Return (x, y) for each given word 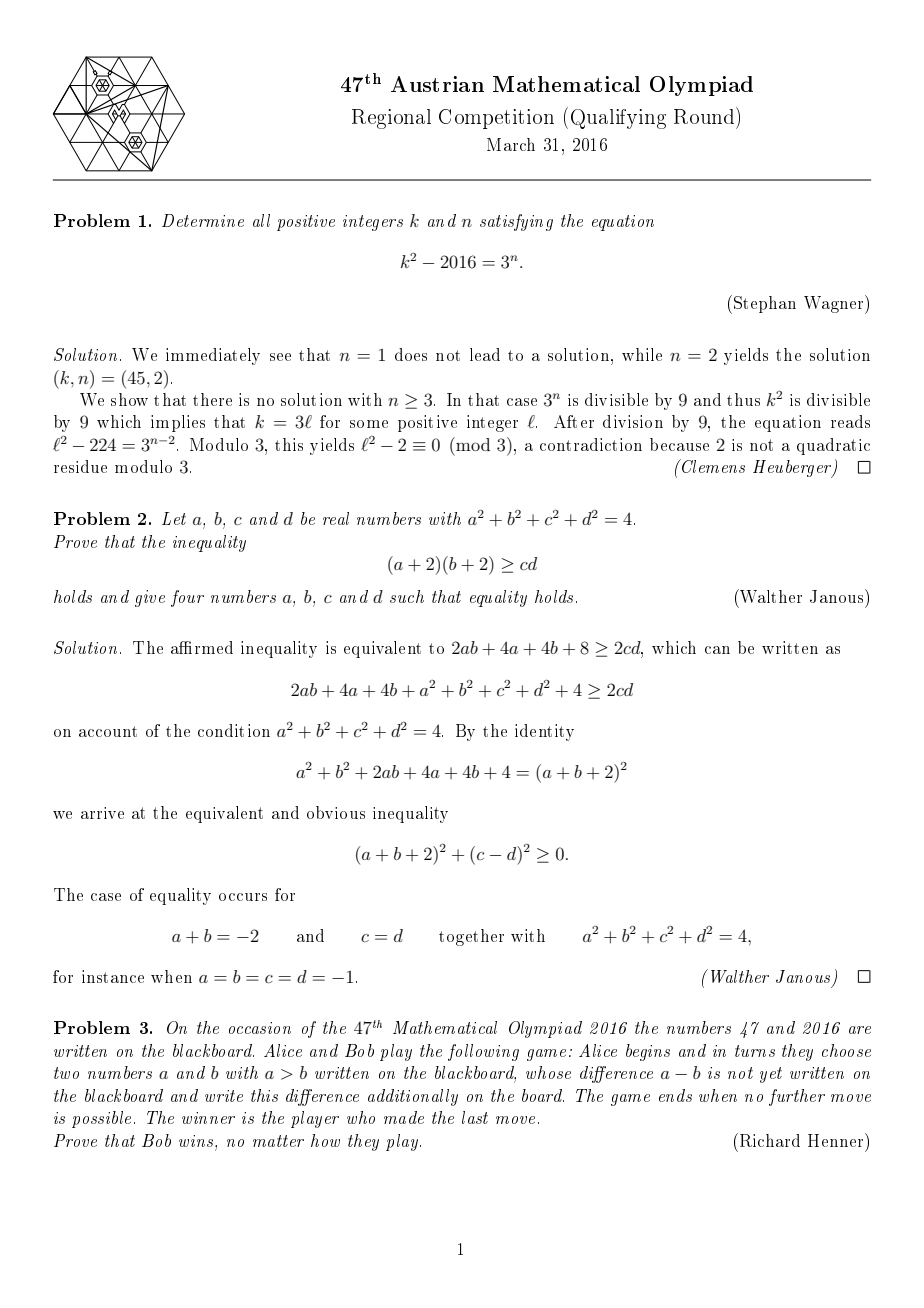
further (797, 1097)
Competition (496, 119)
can (717, 650)
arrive (102, 813)
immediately (213, 356)
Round (705, 115)
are (860, 1030)
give (150, 598)
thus (743, 399)
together (471, 937)
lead (485, 354)
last (475, 1117)
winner (208, 1118)
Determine (203, 220)
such (407, 596)
